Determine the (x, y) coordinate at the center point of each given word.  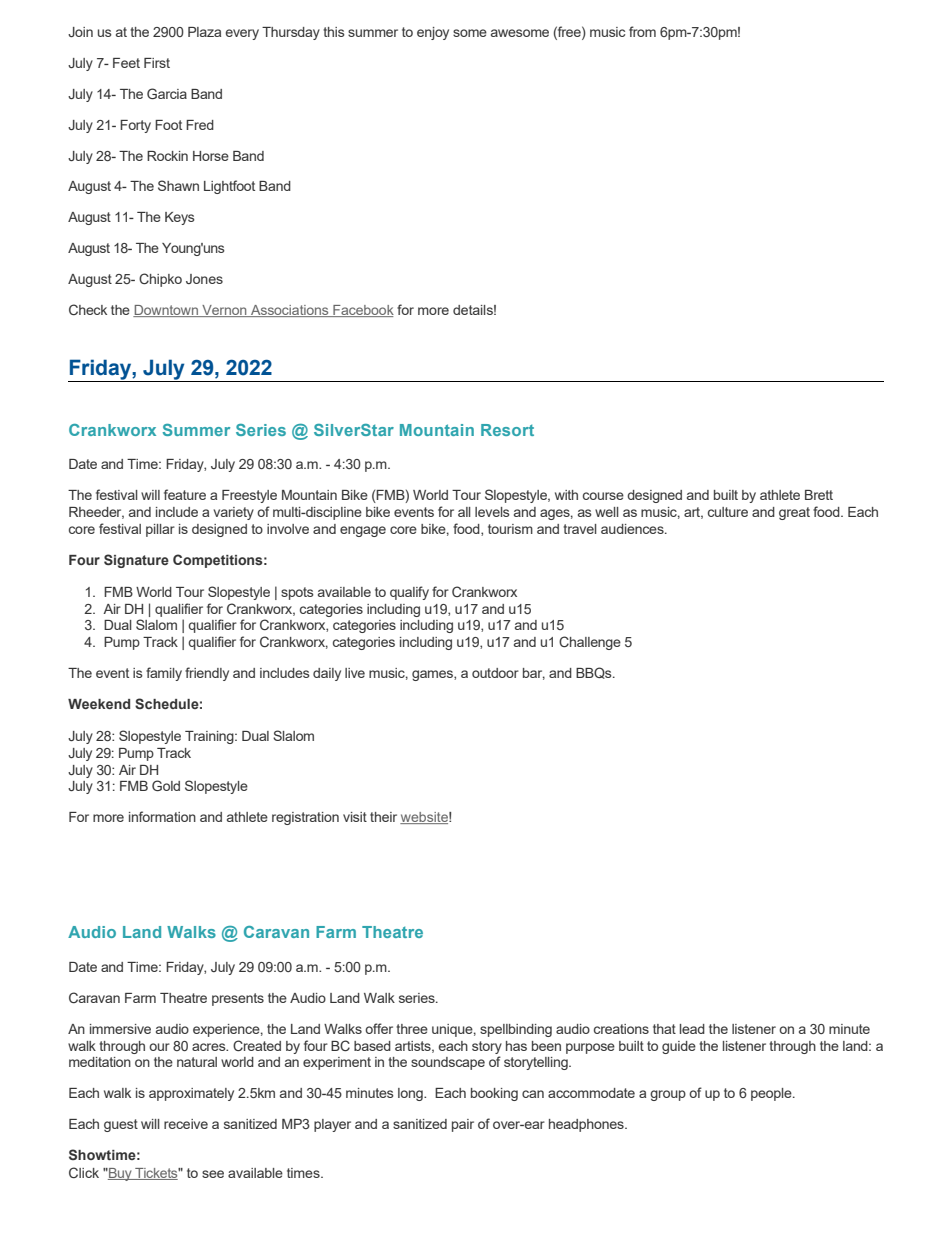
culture (728, 512)
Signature (136, 561)
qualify (409, 593)
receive (186, 1124)
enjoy (433, 33)
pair (463, 1125)
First (157, 63)
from (642, 31)
